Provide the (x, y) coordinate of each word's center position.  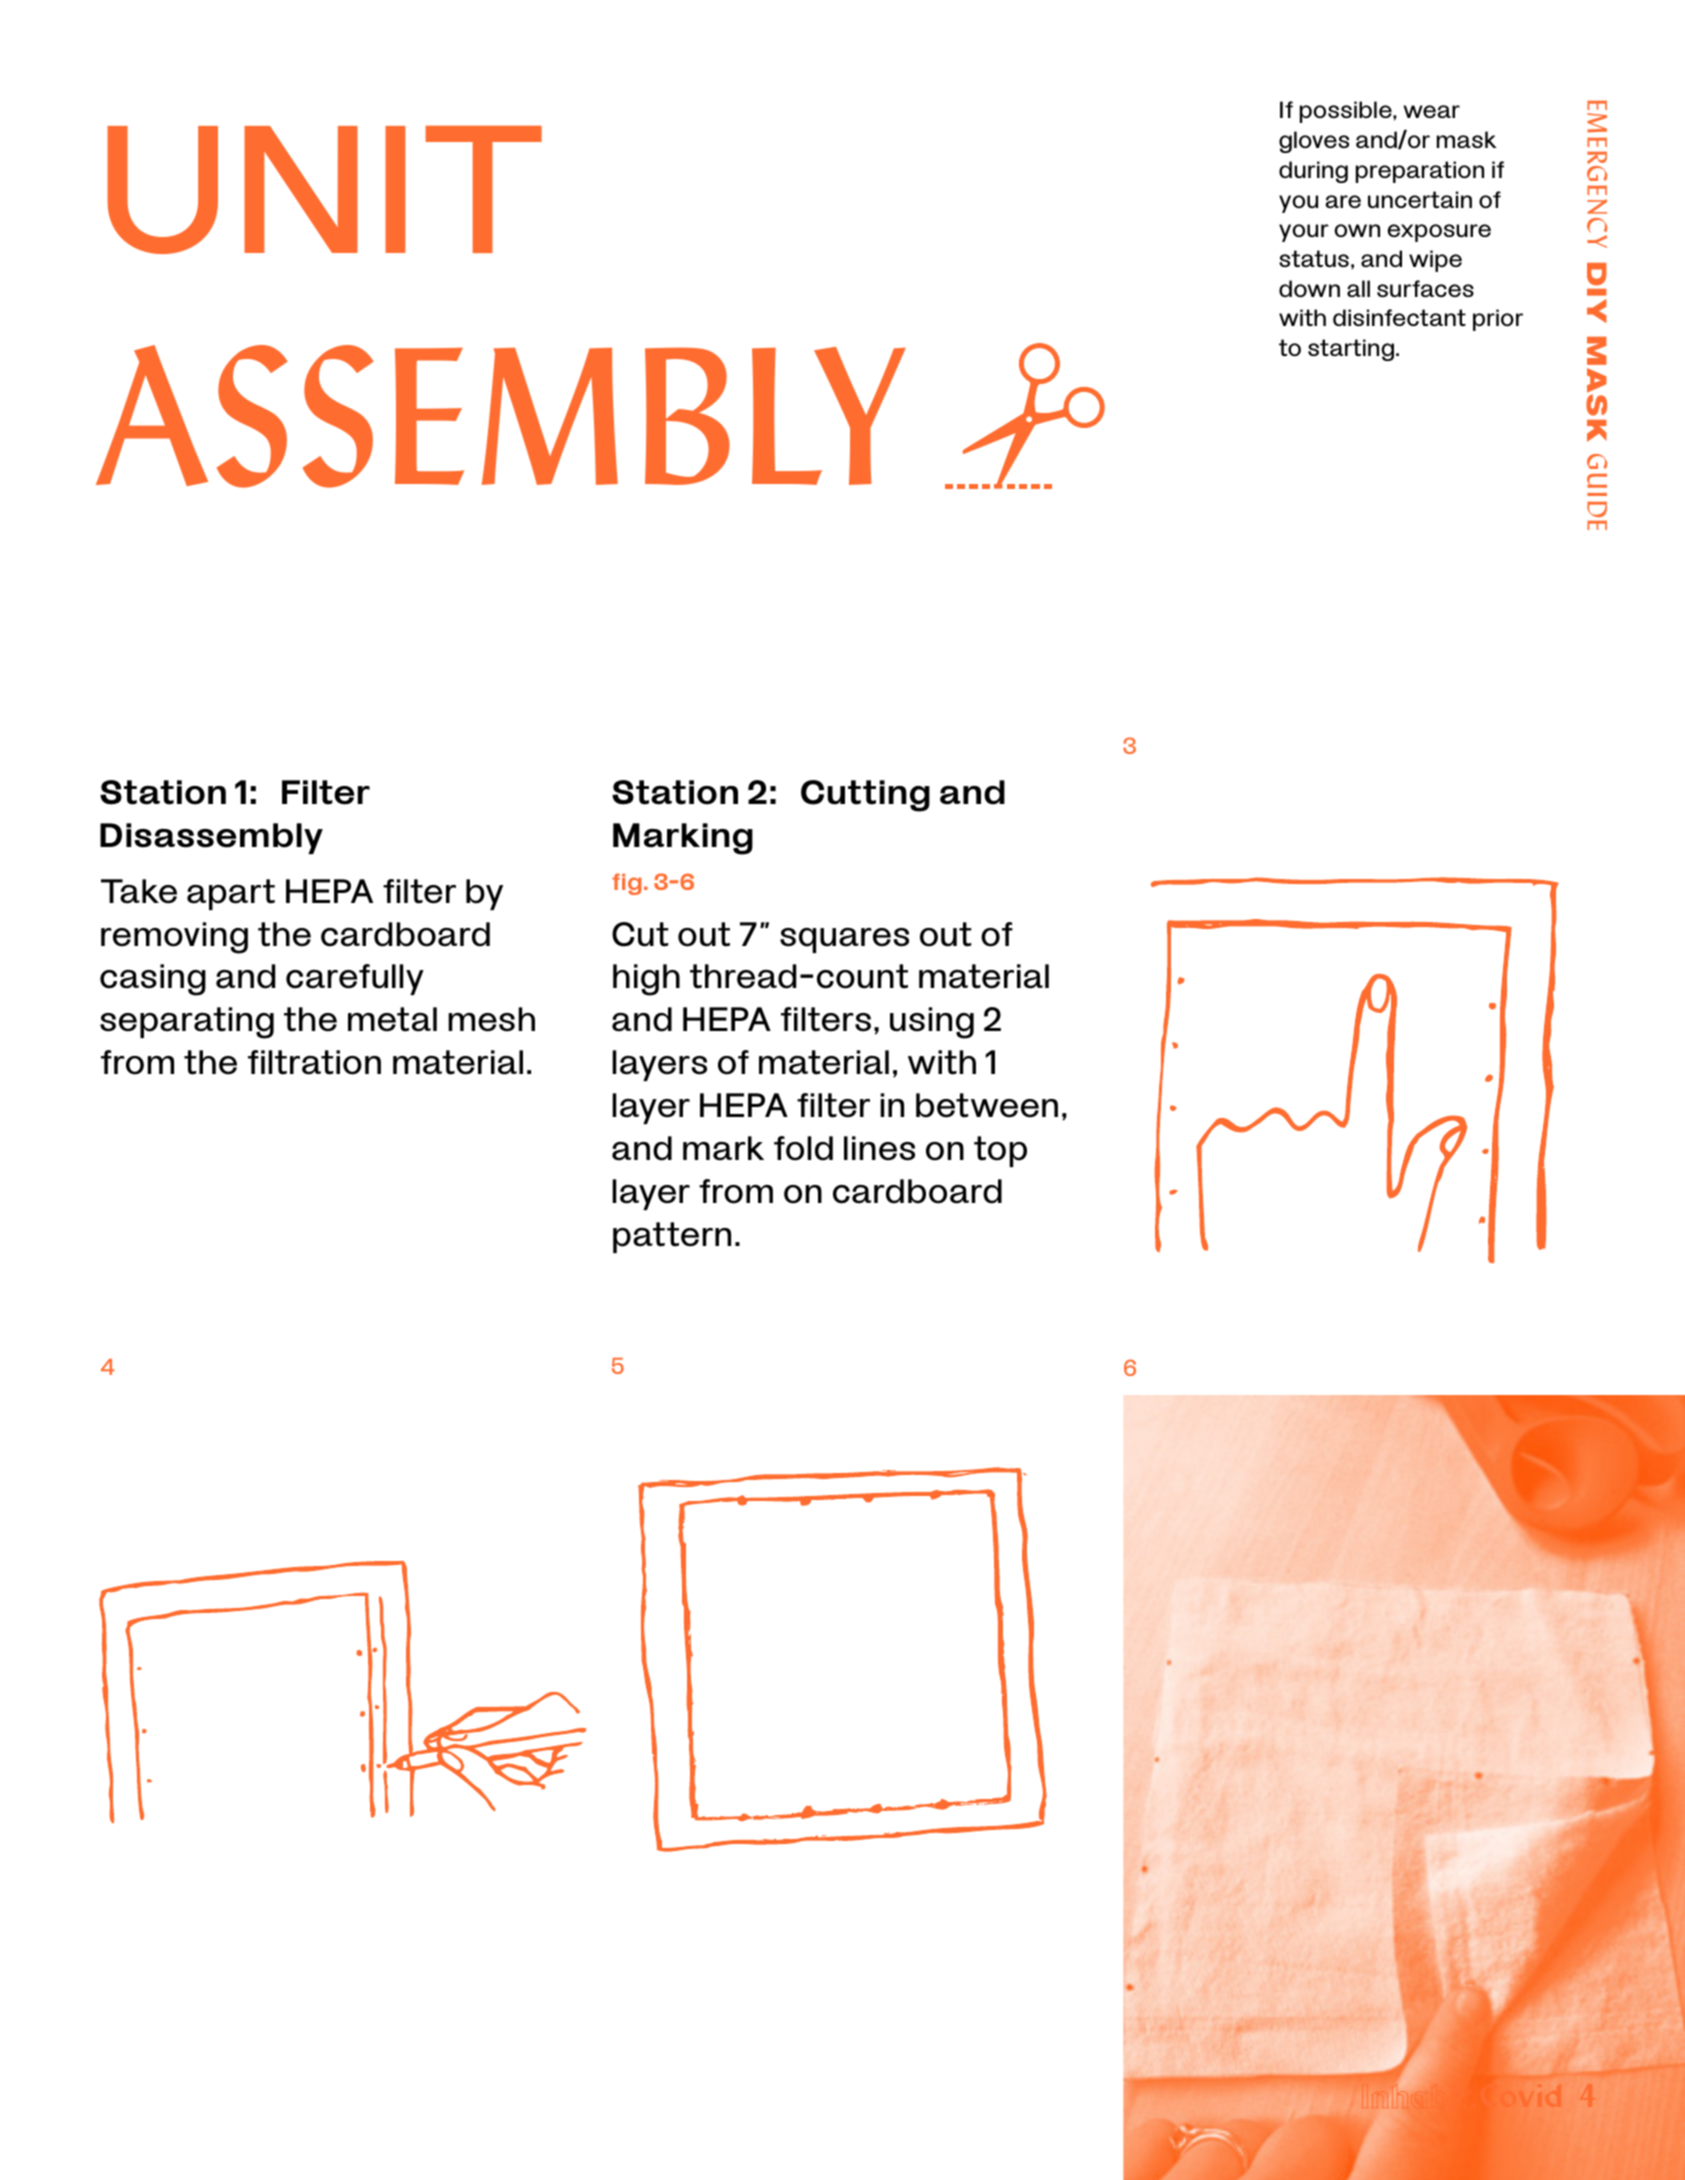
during (1313, 172)
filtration (314, 1062)
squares (844, 940)
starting (1351, 350)
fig (626, 884)
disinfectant (1399, 317)
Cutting (865, 796)
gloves (1314, 142)
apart (231, 894)
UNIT (324, 190)
